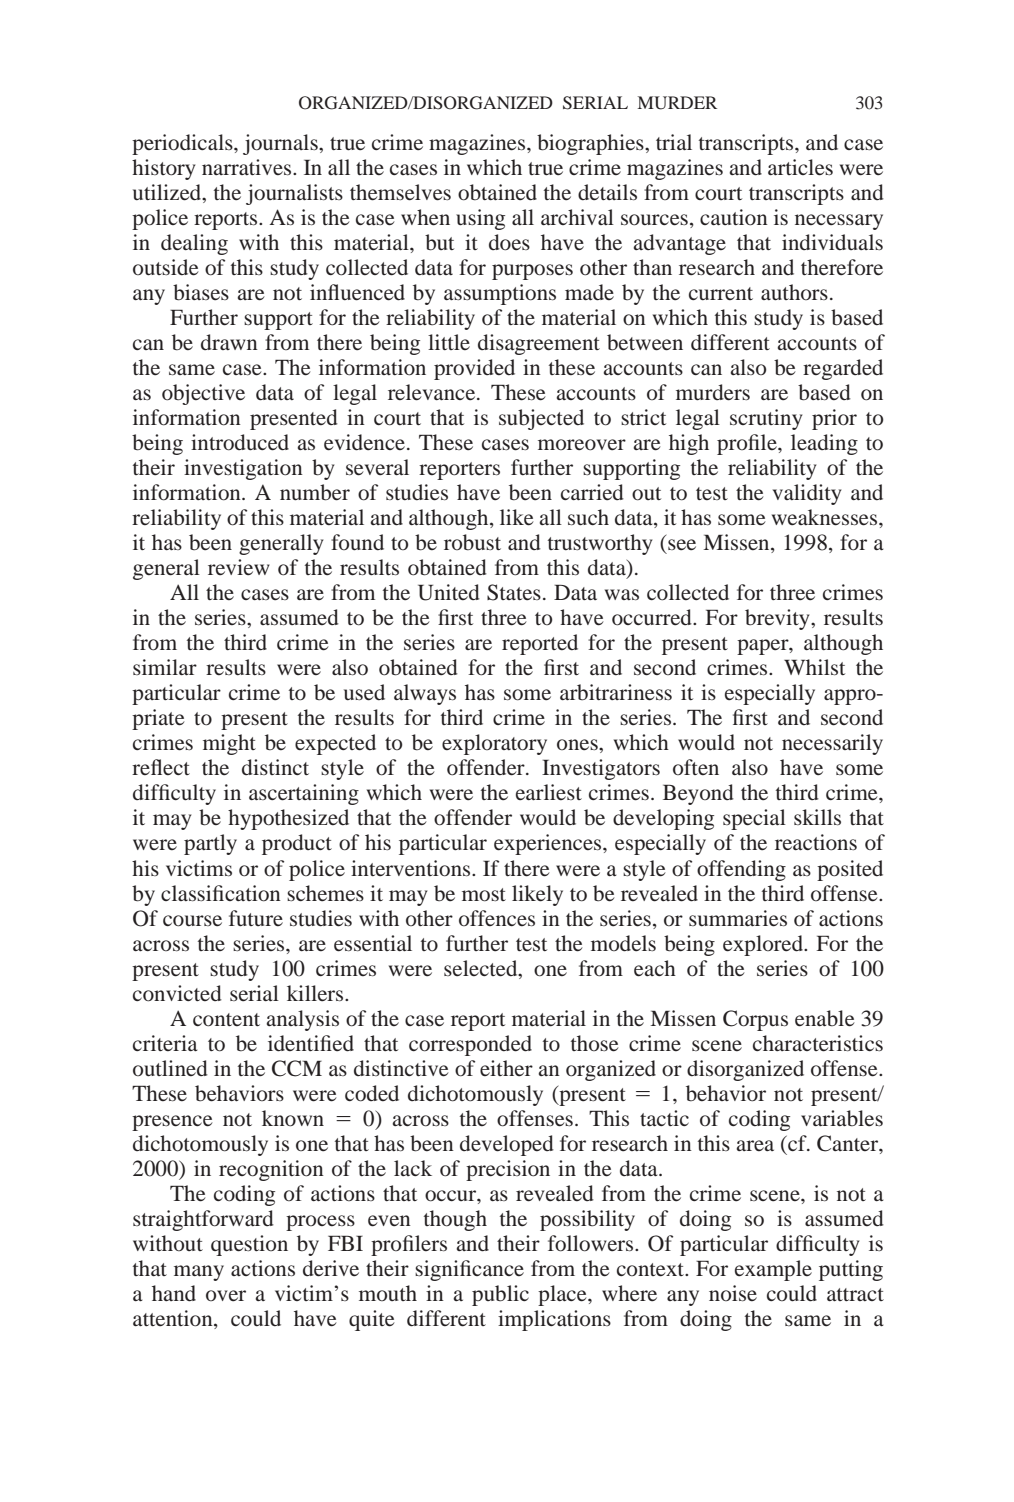 Image resolution: width=1014 pixels, height=1502 pixels. I want to click on articles, so click(800, 167).
